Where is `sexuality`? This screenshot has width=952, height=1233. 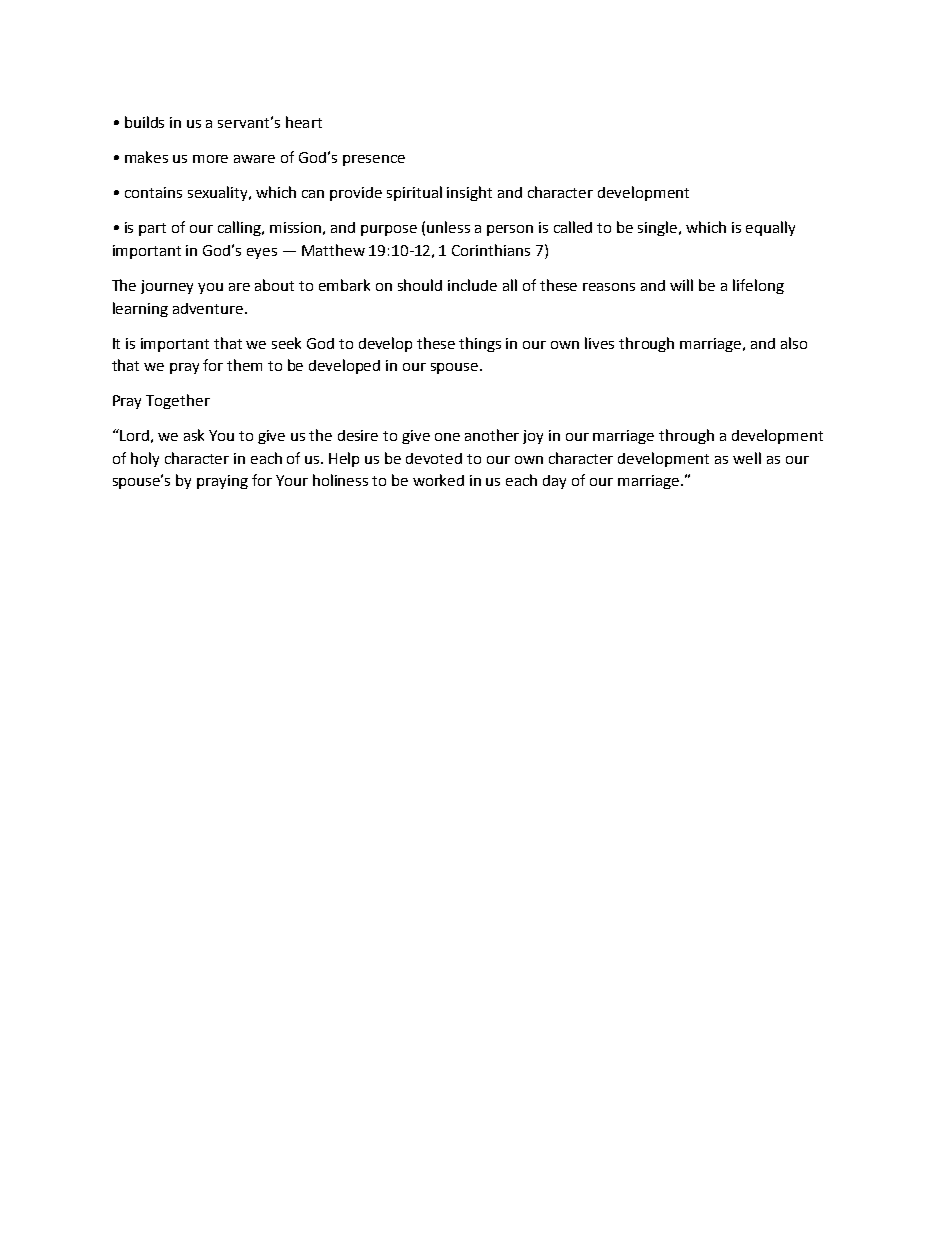
sexuality is located at coordinates (219, 193).
